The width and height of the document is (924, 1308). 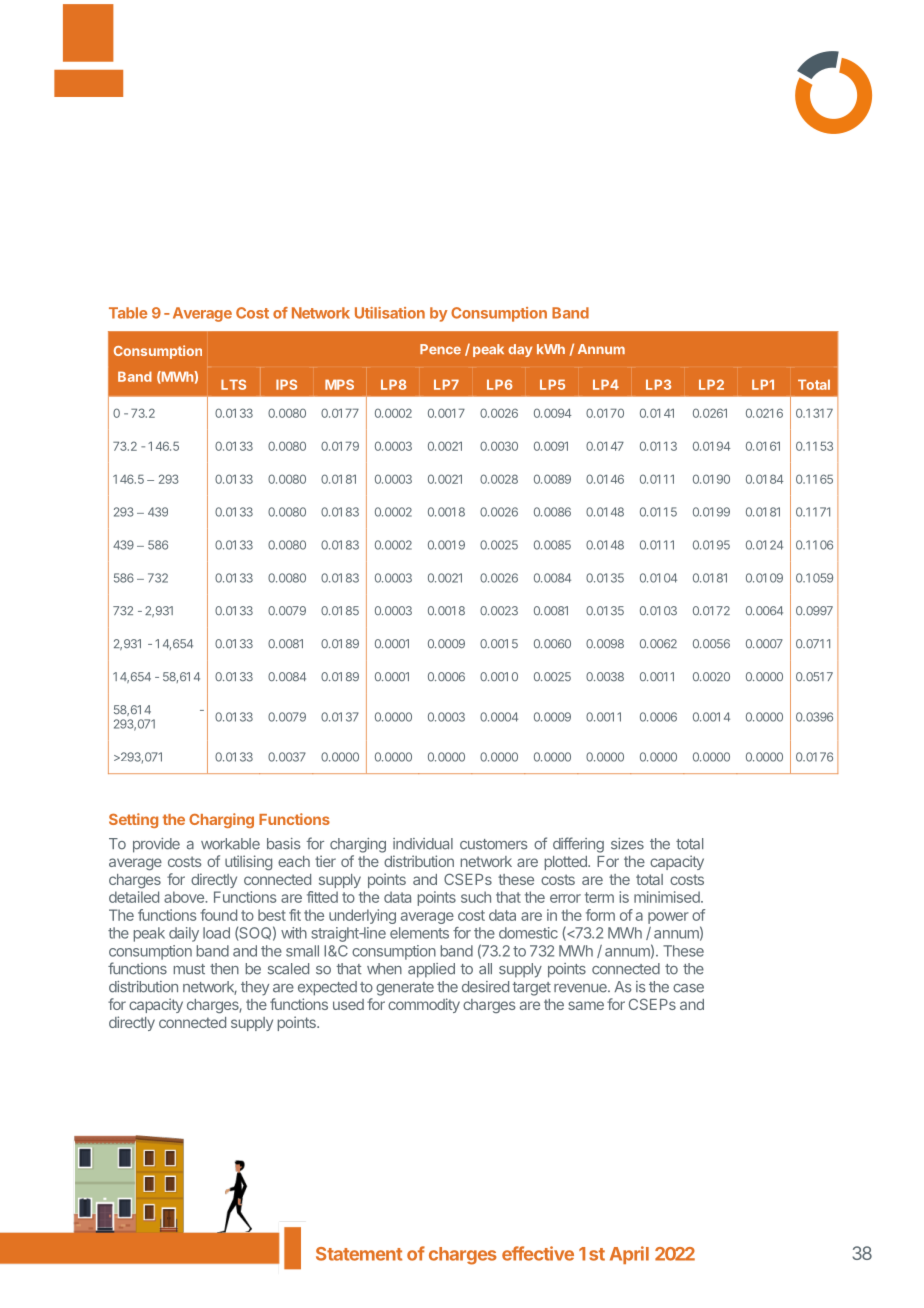 What do you see at coordinates (233, 384) in the document?
I see `LTS` at bounding box center [233, 384].
